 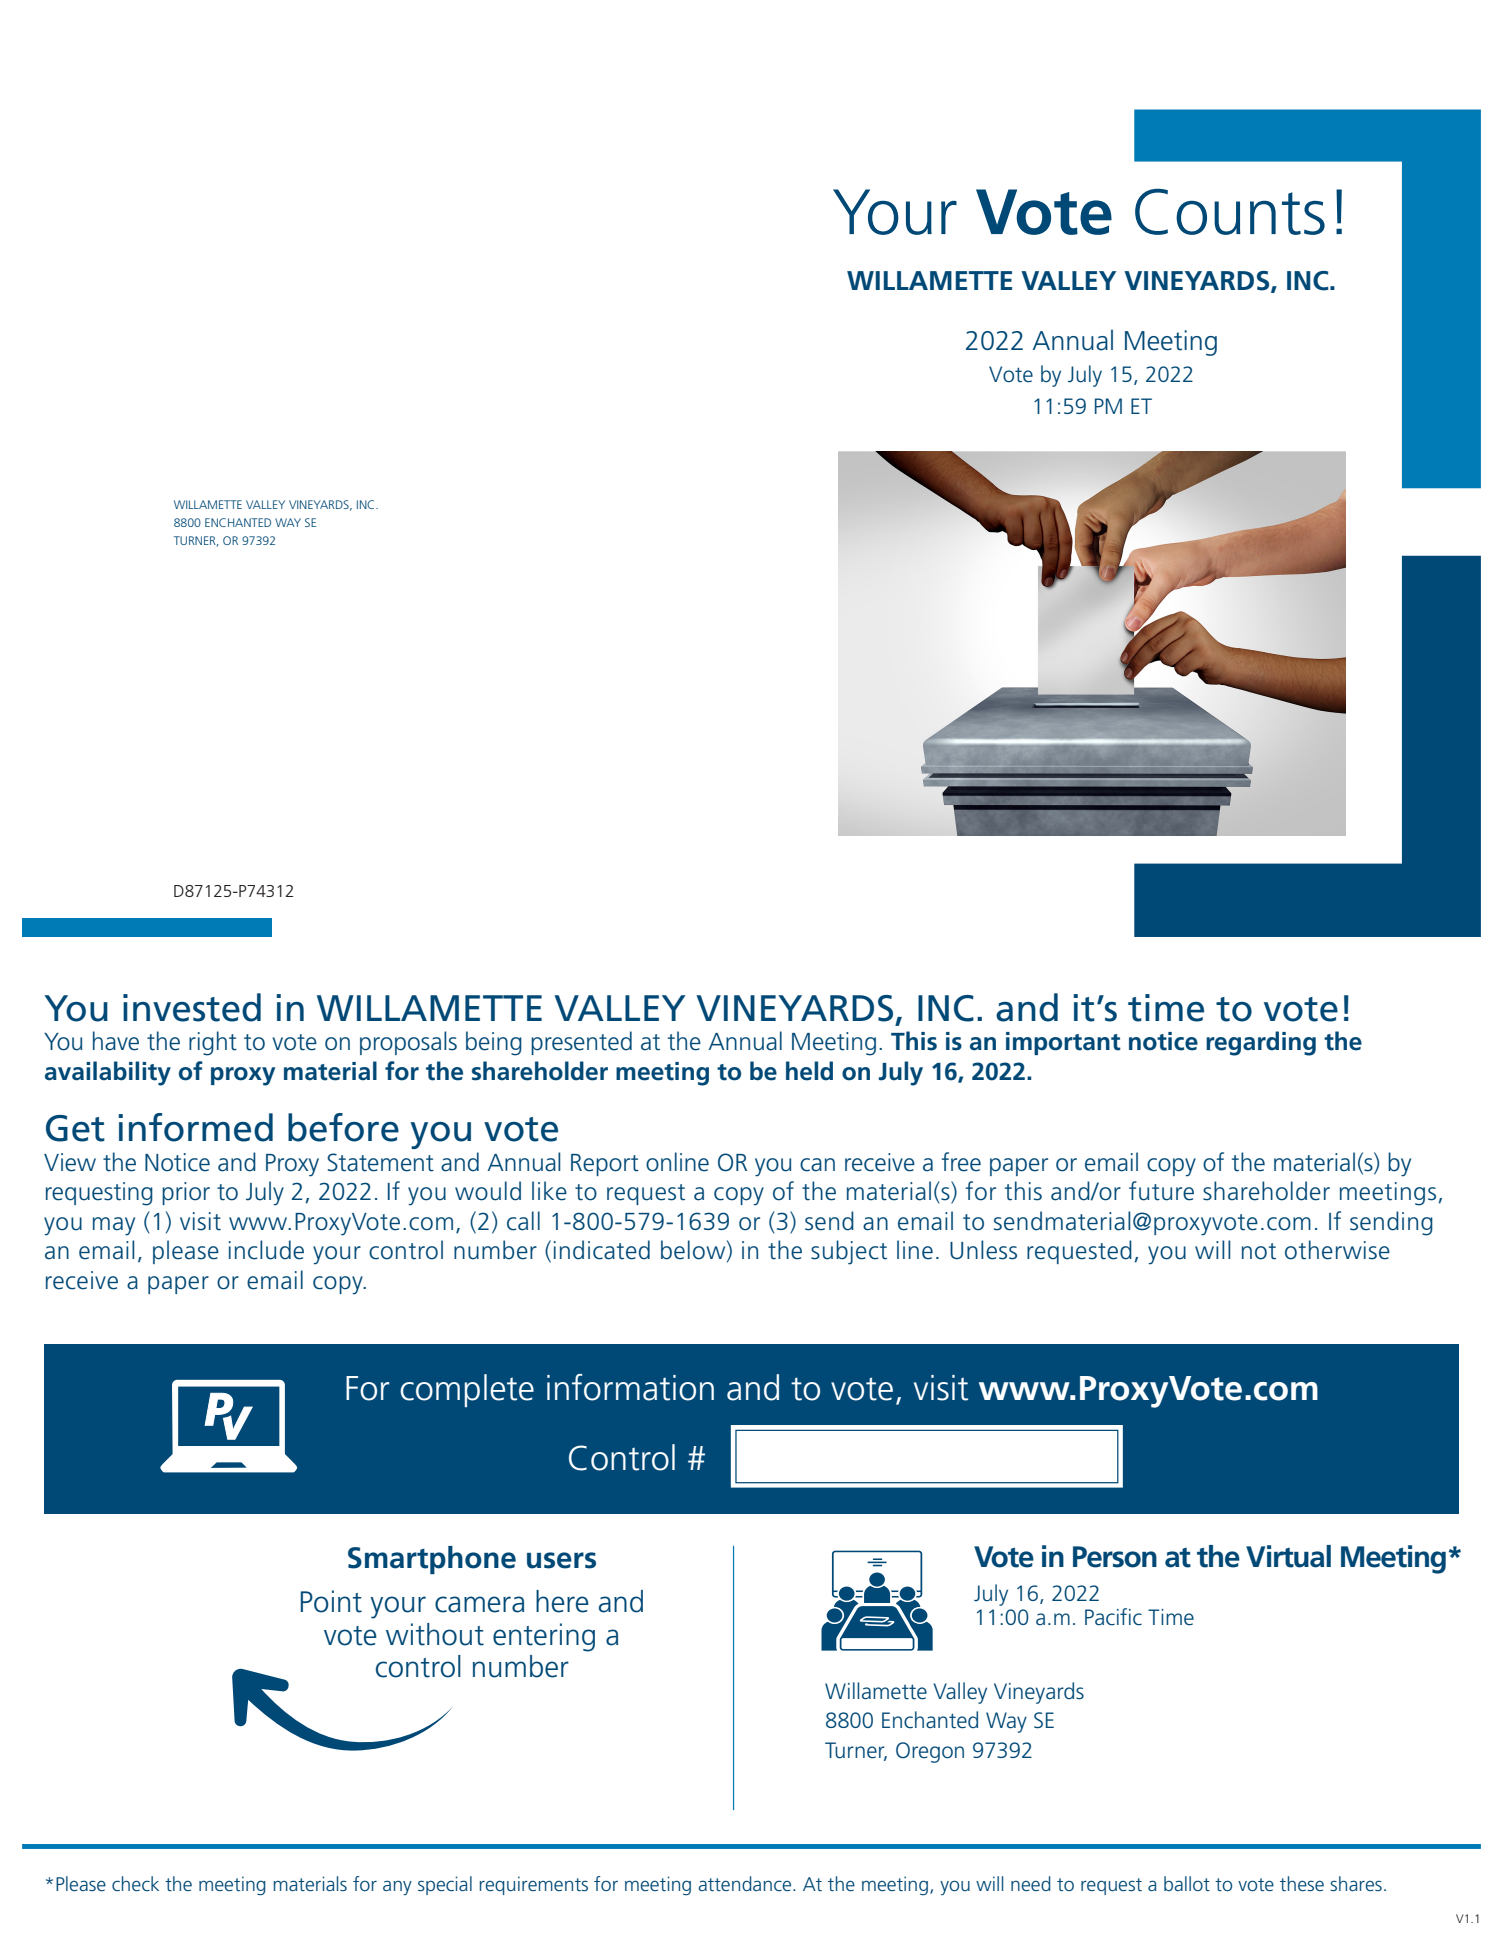 What do you see at coordinates (1063, 1043) in the document?
I see `important` at bounding box center [1063, 1043].
